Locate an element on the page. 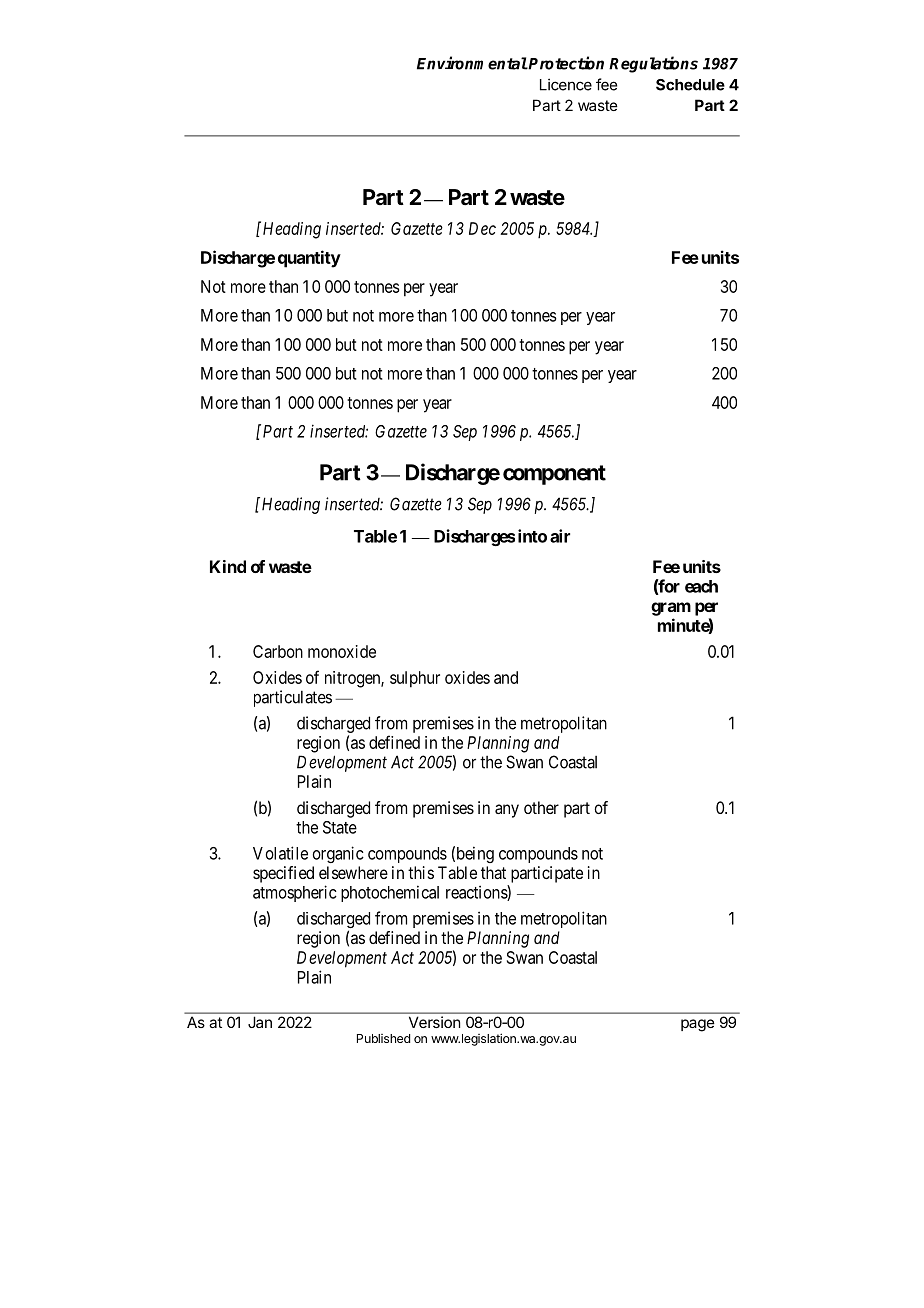 Image resolution: width=924 pixels, height=1308 pixels. Version is located at coordinates (434, 1022).
